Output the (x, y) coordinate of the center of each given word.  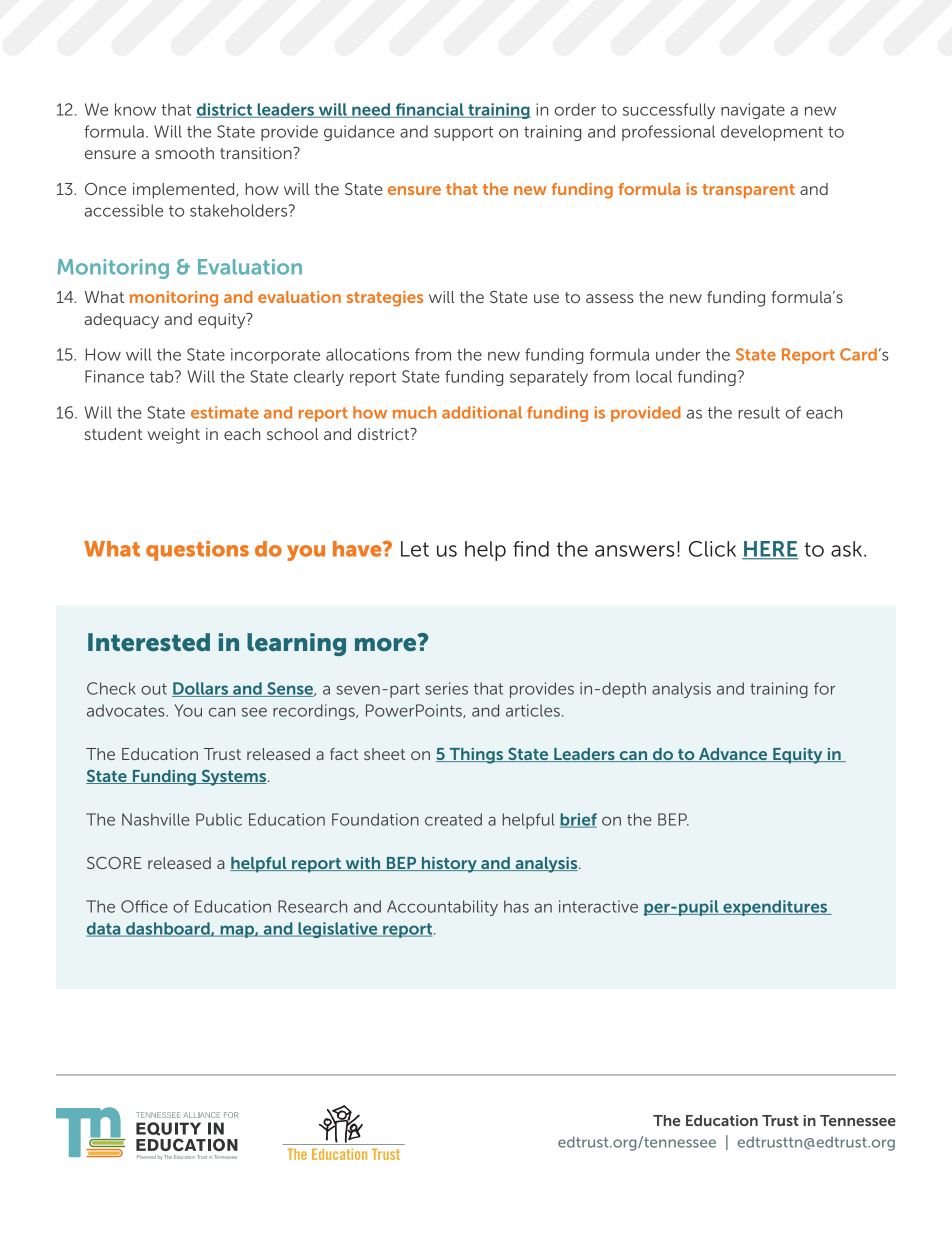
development (772, 133)
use (546, 298)
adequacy (121, 321)
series (446, 688)
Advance (733, 755)
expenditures (775, 908)
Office (144, 906)
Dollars (201, 689)
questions (197, 551)
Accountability (442, 908)
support (463, 133)
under (678, 354)
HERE (770, 550)
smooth (184, 153)
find (531, 549)
